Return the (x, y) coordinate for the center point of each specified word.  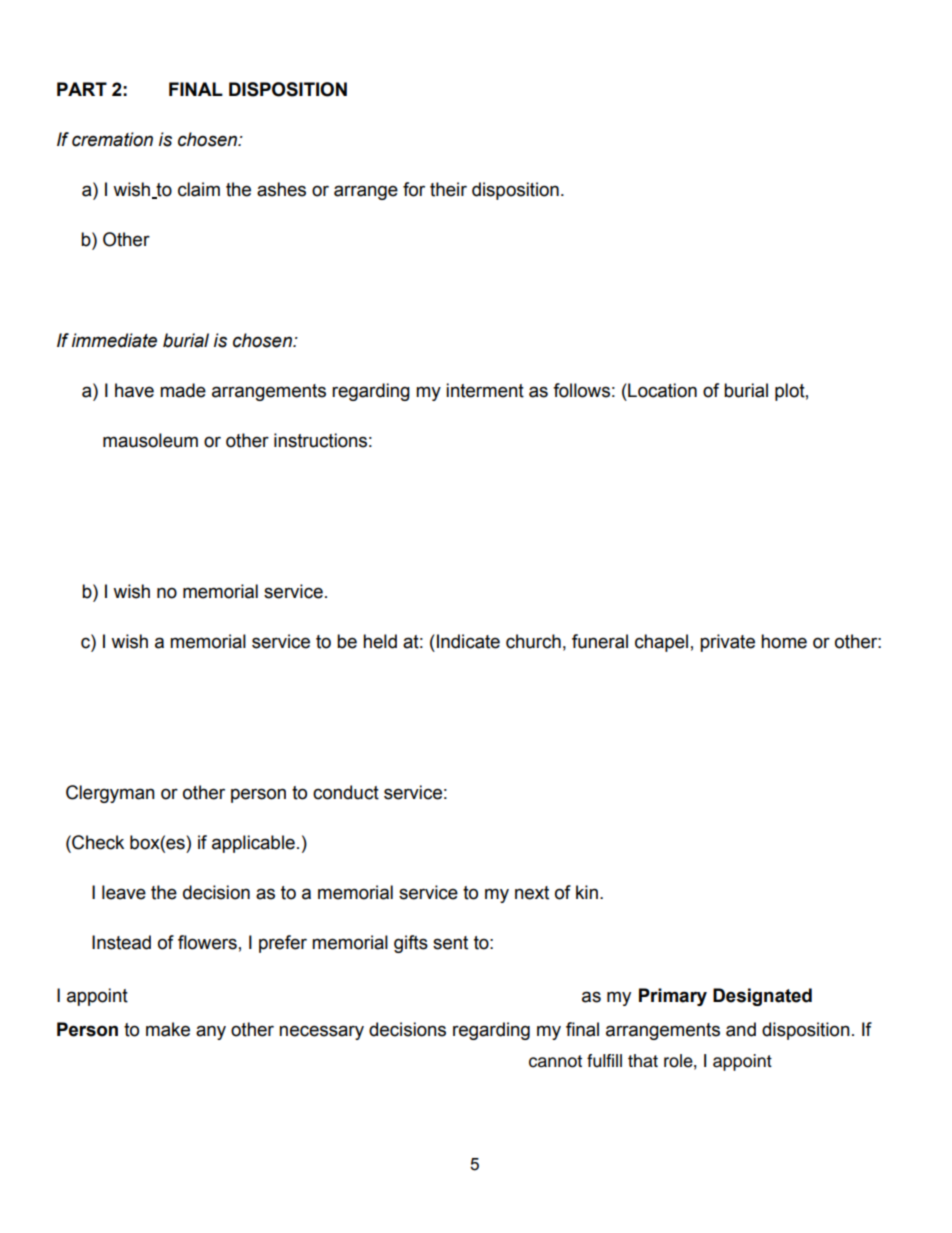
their (448, 189)
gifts (411, 944)
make (168, 1029)
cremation (112, 139)
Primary (673, 997)
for (414, 189)
